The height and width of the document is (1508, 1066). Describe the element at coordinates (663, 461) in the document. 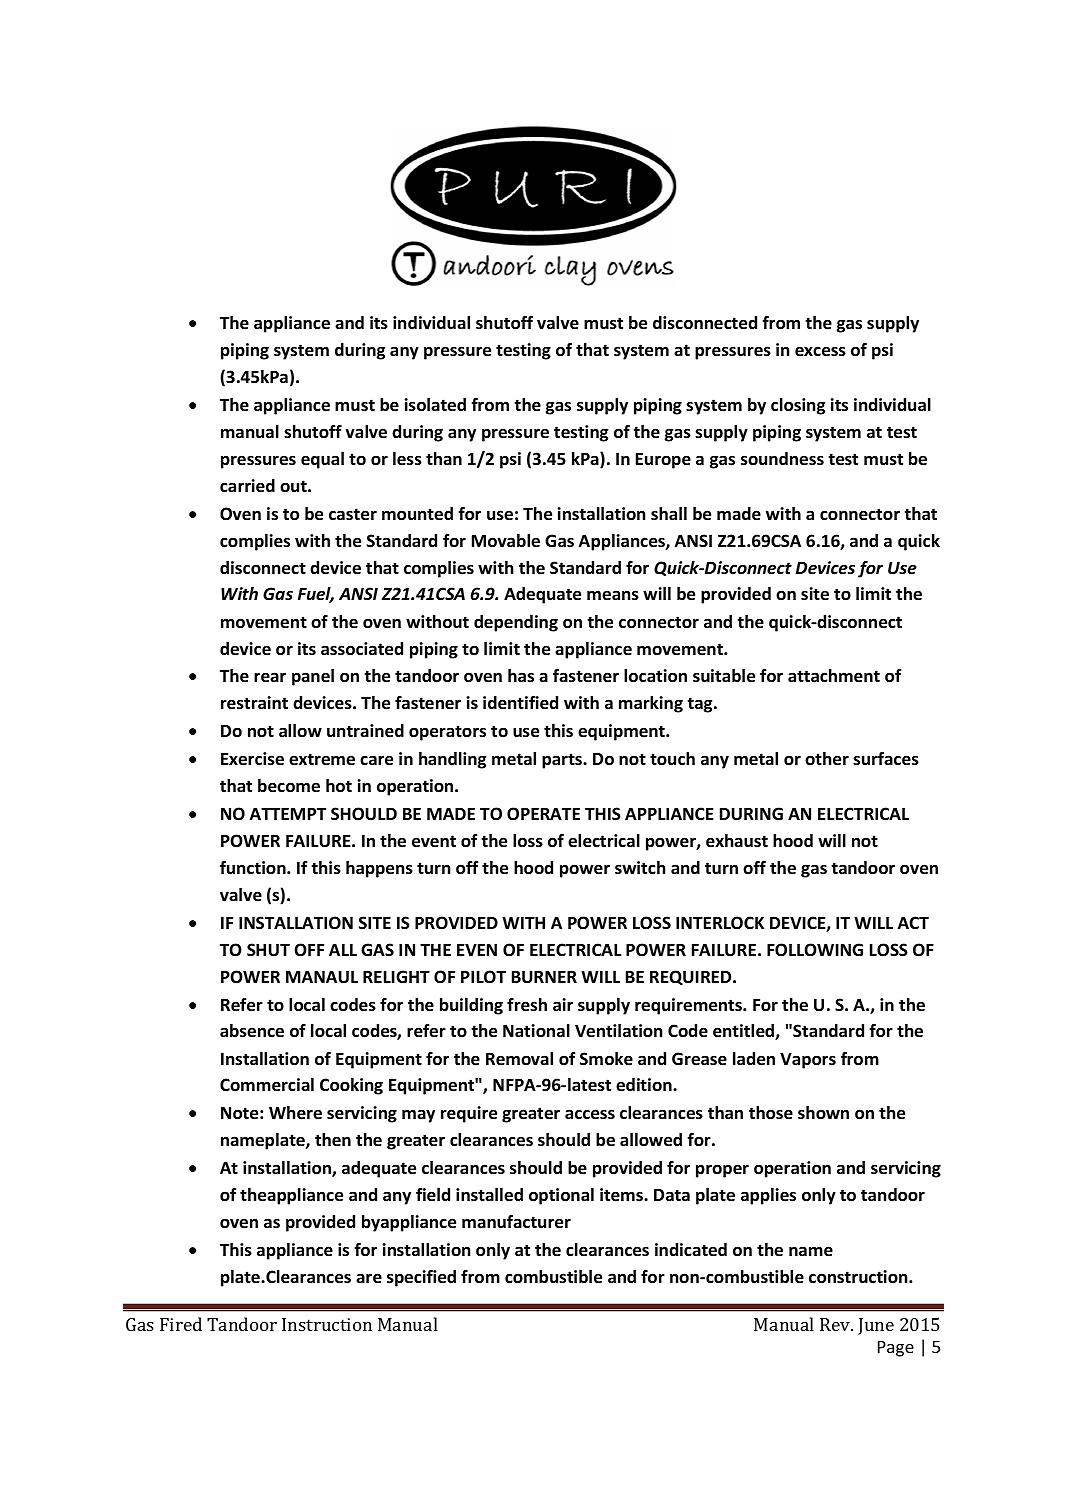

I see `Europe` at that location.
